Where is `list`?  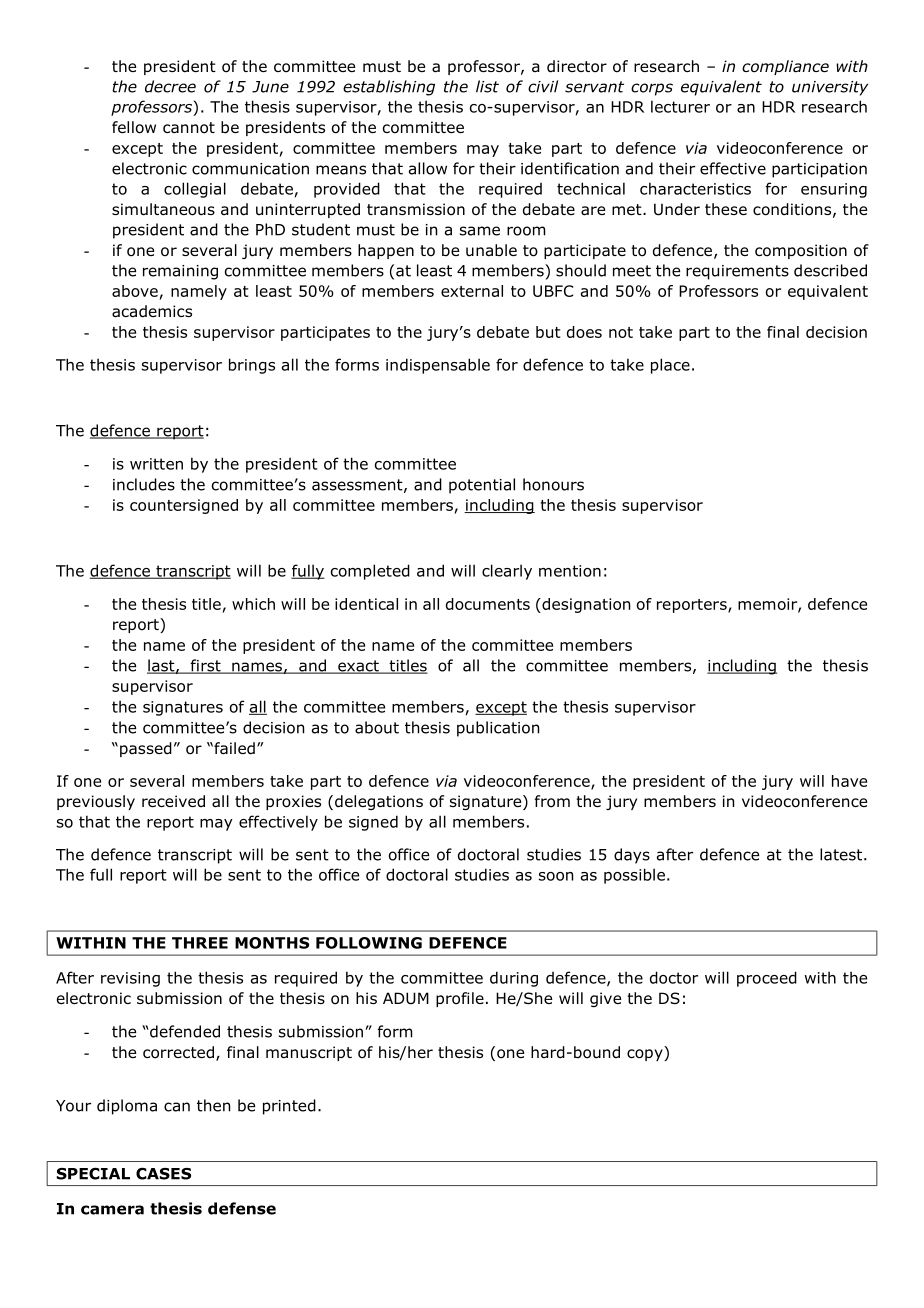 list is located at coordinates (487, 86).
